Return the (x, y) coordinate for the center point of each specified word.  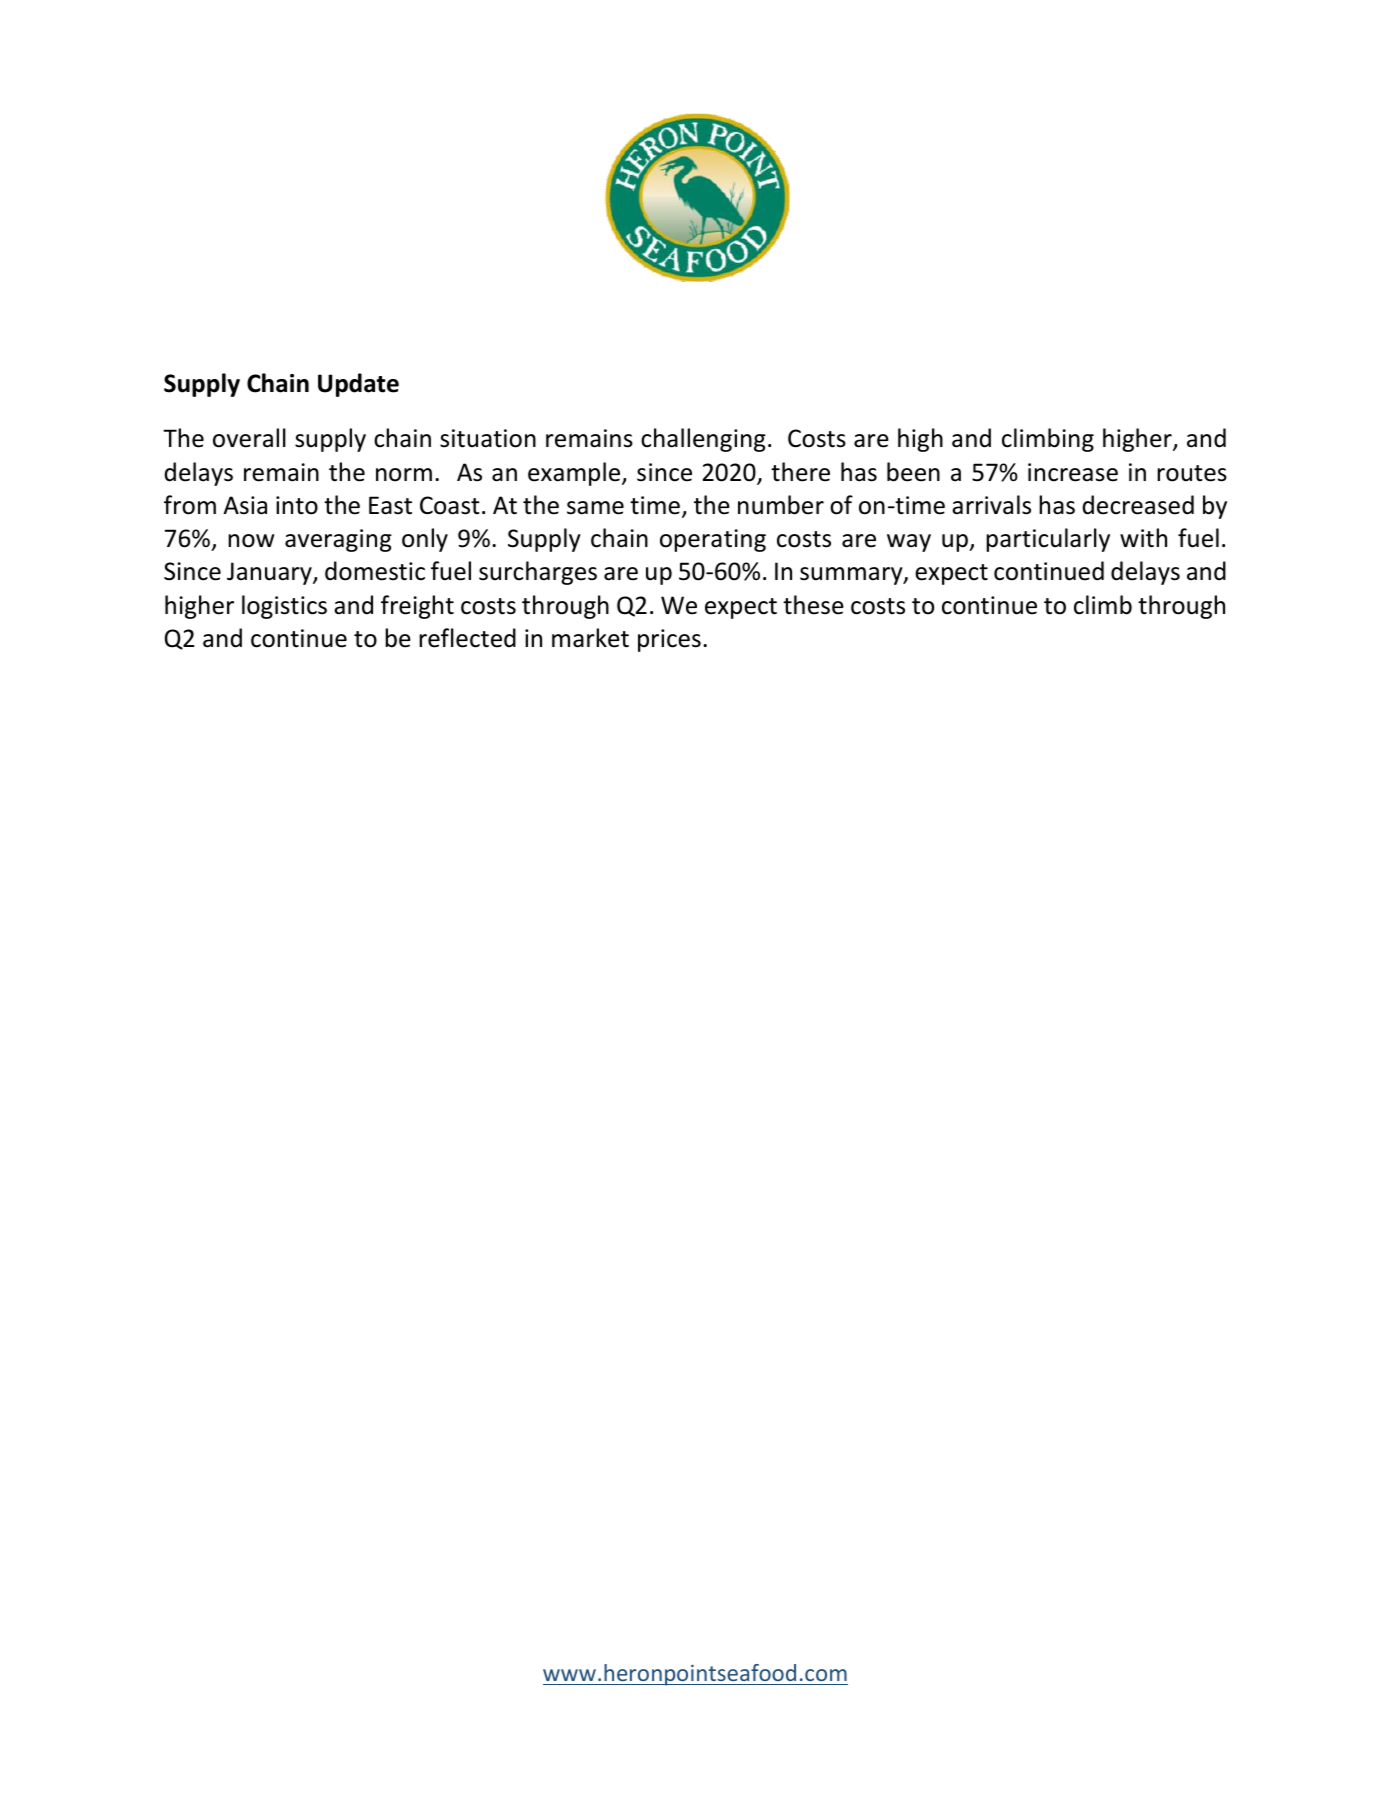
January (270, 573)
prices (669, 640)
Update (358, 385)
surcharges (538, 573)
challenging (703, 440)
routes (1192, 473)
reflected (467, 638)
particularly (1048, 540)
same (595, 508)
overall (249, 438)
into (297, 505)
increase (1073, 472)
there (800, 472)
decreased (1138, 505)
